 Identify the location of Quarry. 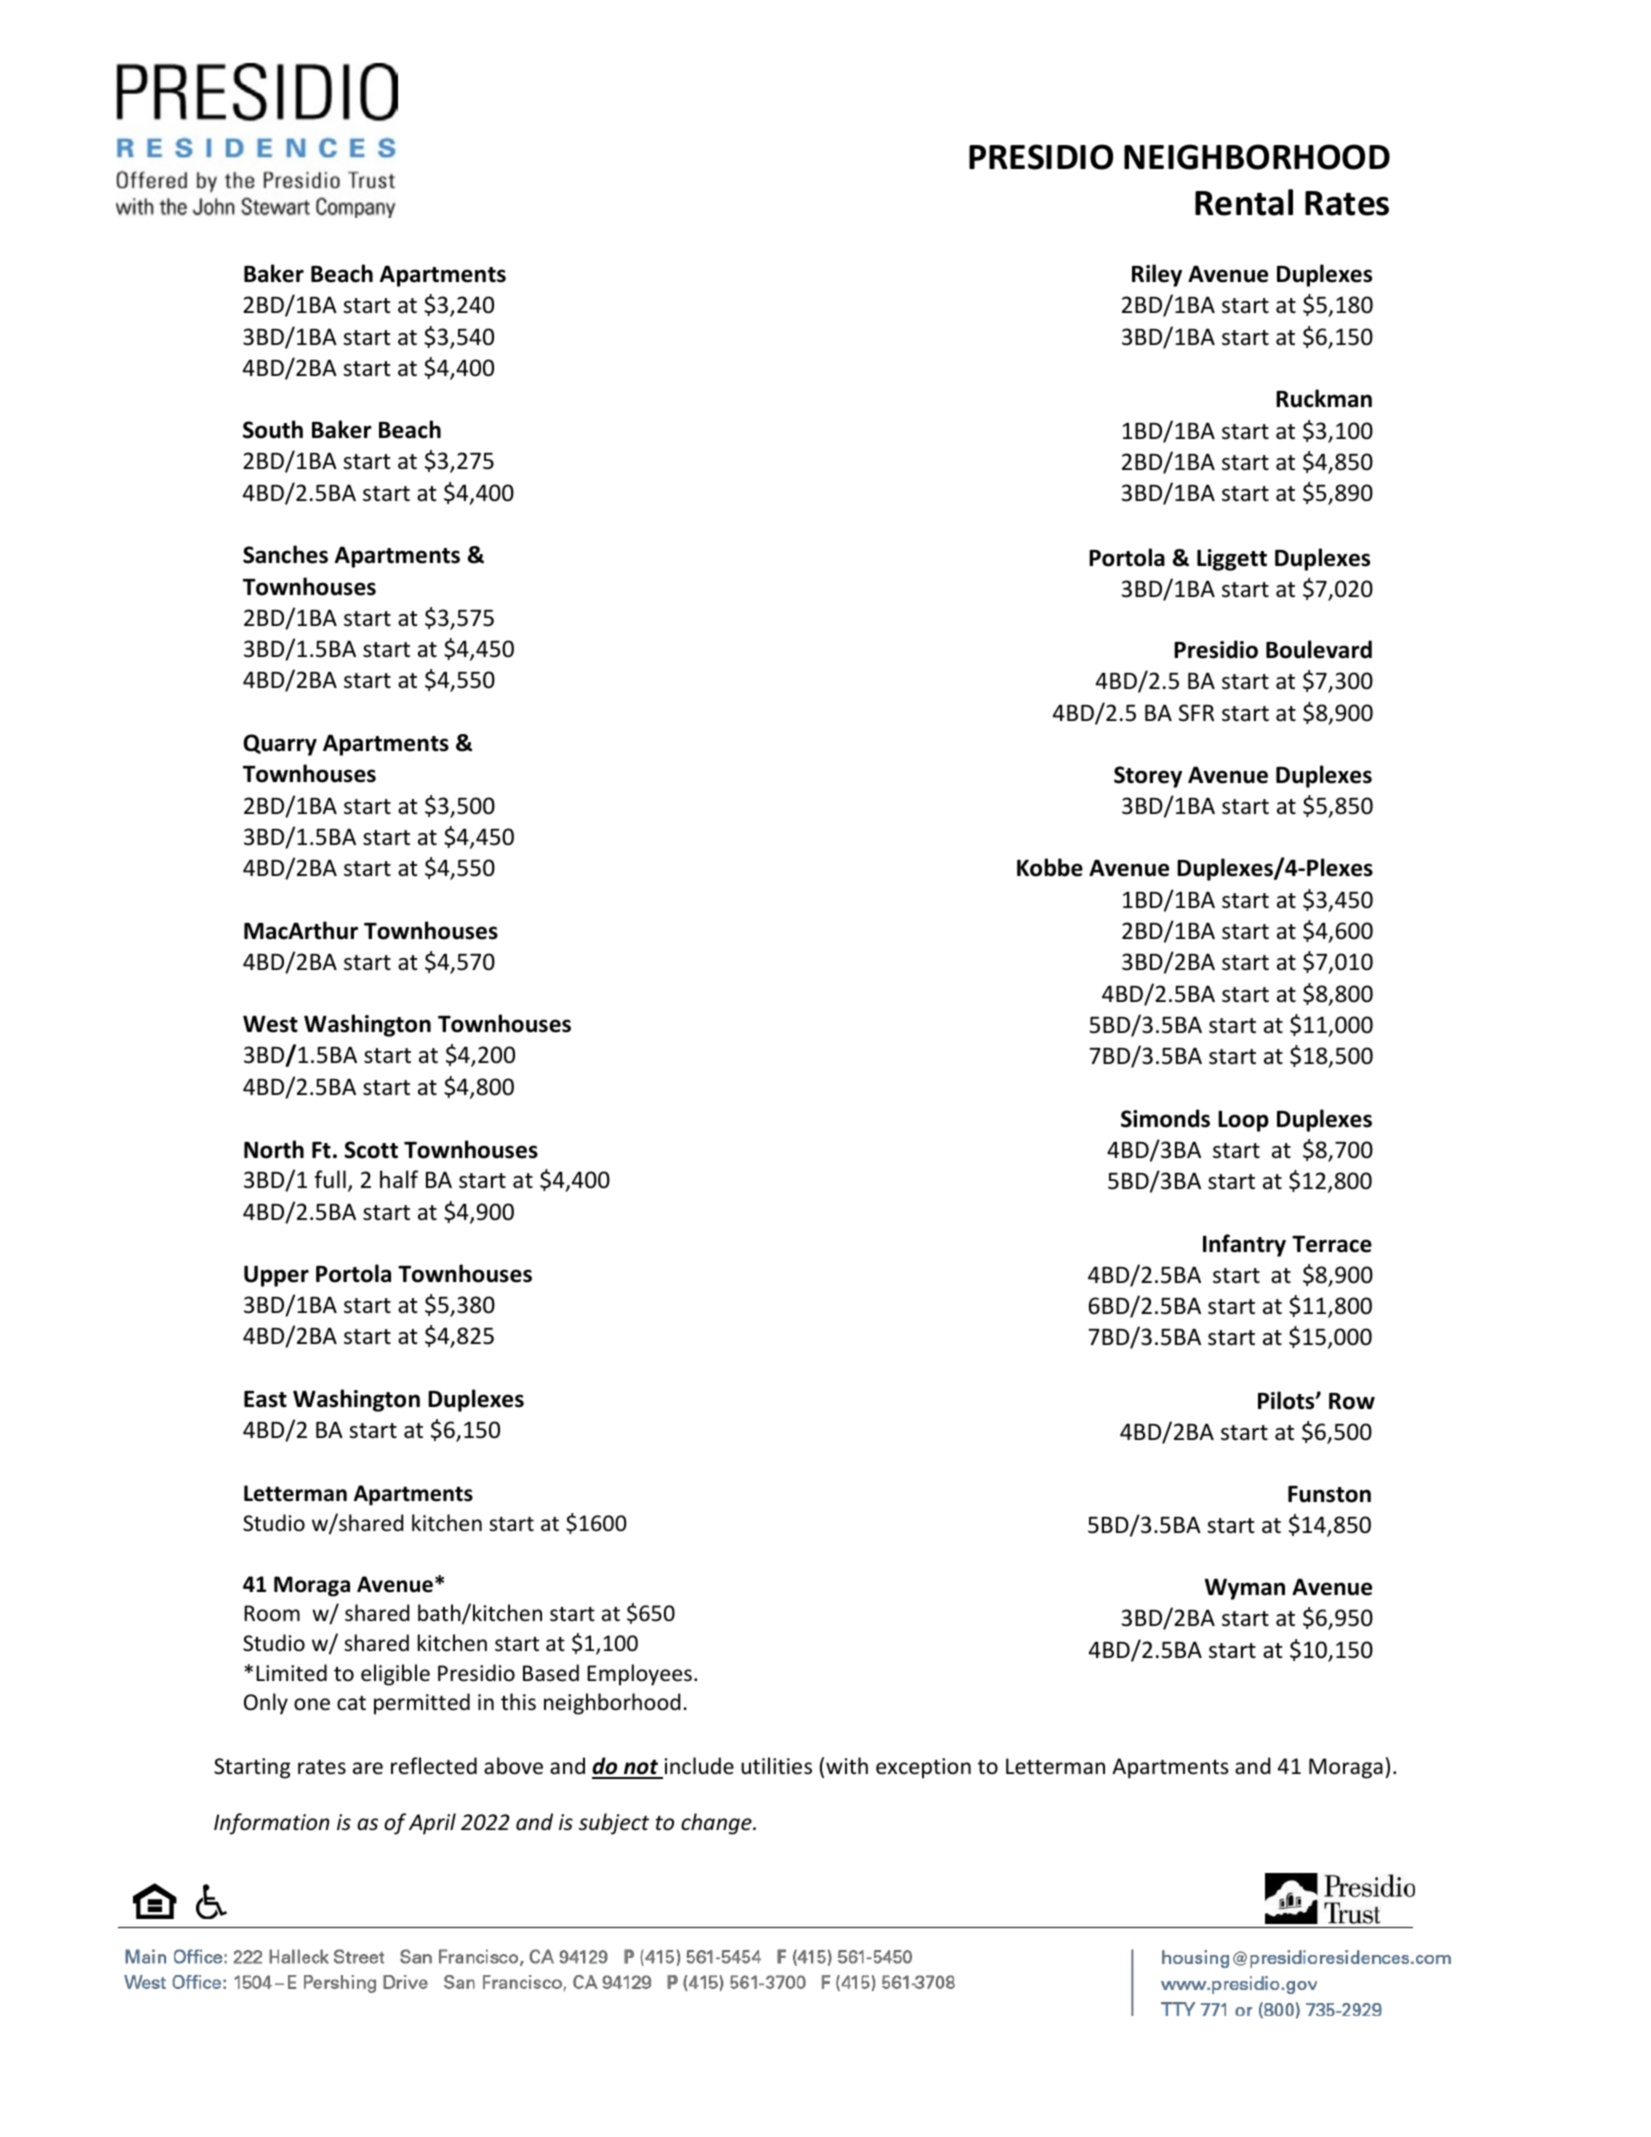
(280, 745).
